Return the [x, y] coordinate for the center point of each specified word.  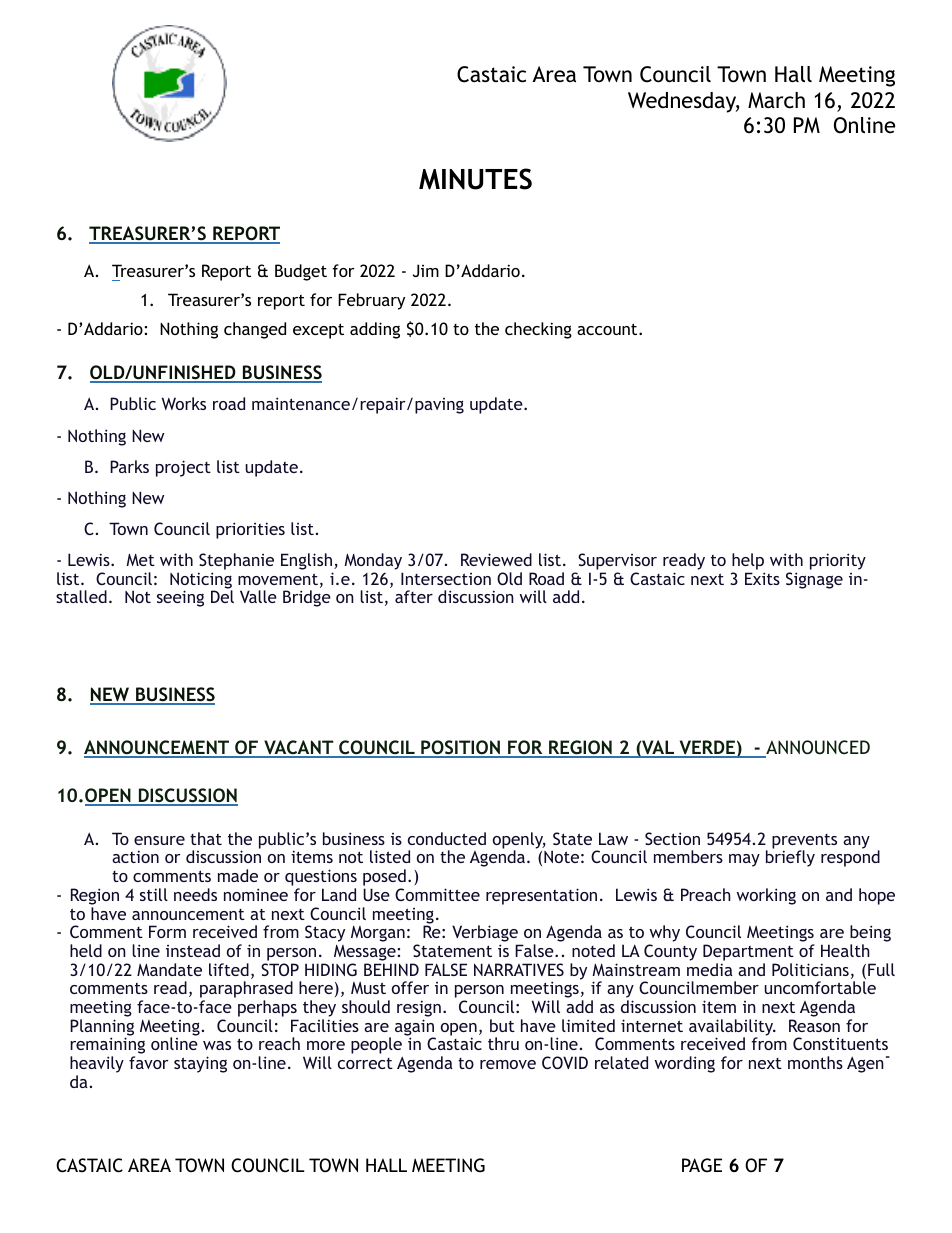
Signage [814, 580]
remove [508, 1064]
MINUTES [475, 179]
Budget [301, 272]
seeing [180, 598]
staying [200, 1064]
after [414, 596]
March [776, 100]
